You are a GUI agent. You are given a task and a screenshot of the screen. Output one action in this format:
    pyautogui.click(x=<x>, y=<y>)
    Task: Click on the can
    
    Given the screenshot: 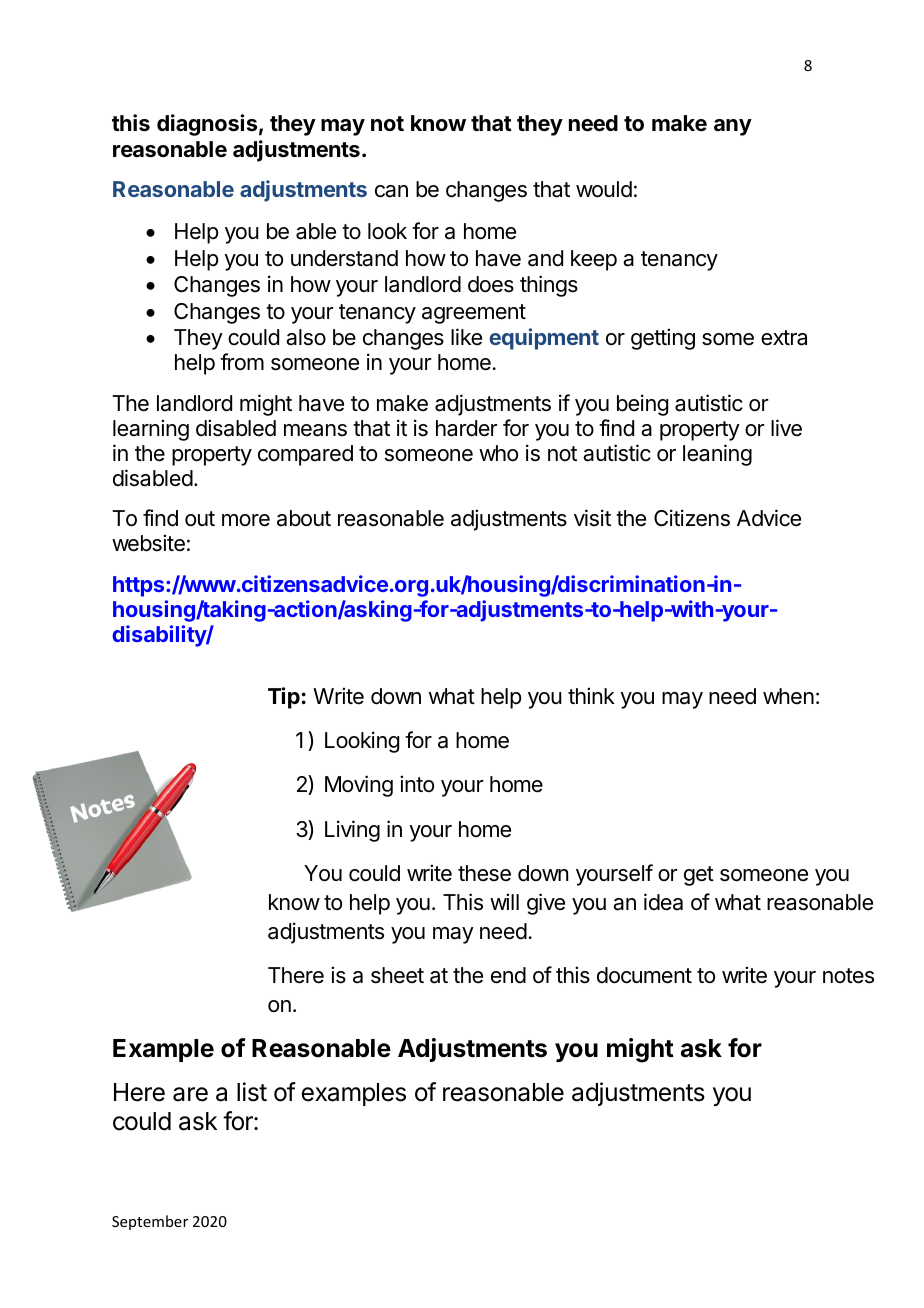 What is the action you would take?
    pyautogui.click(x=391, y=191)
